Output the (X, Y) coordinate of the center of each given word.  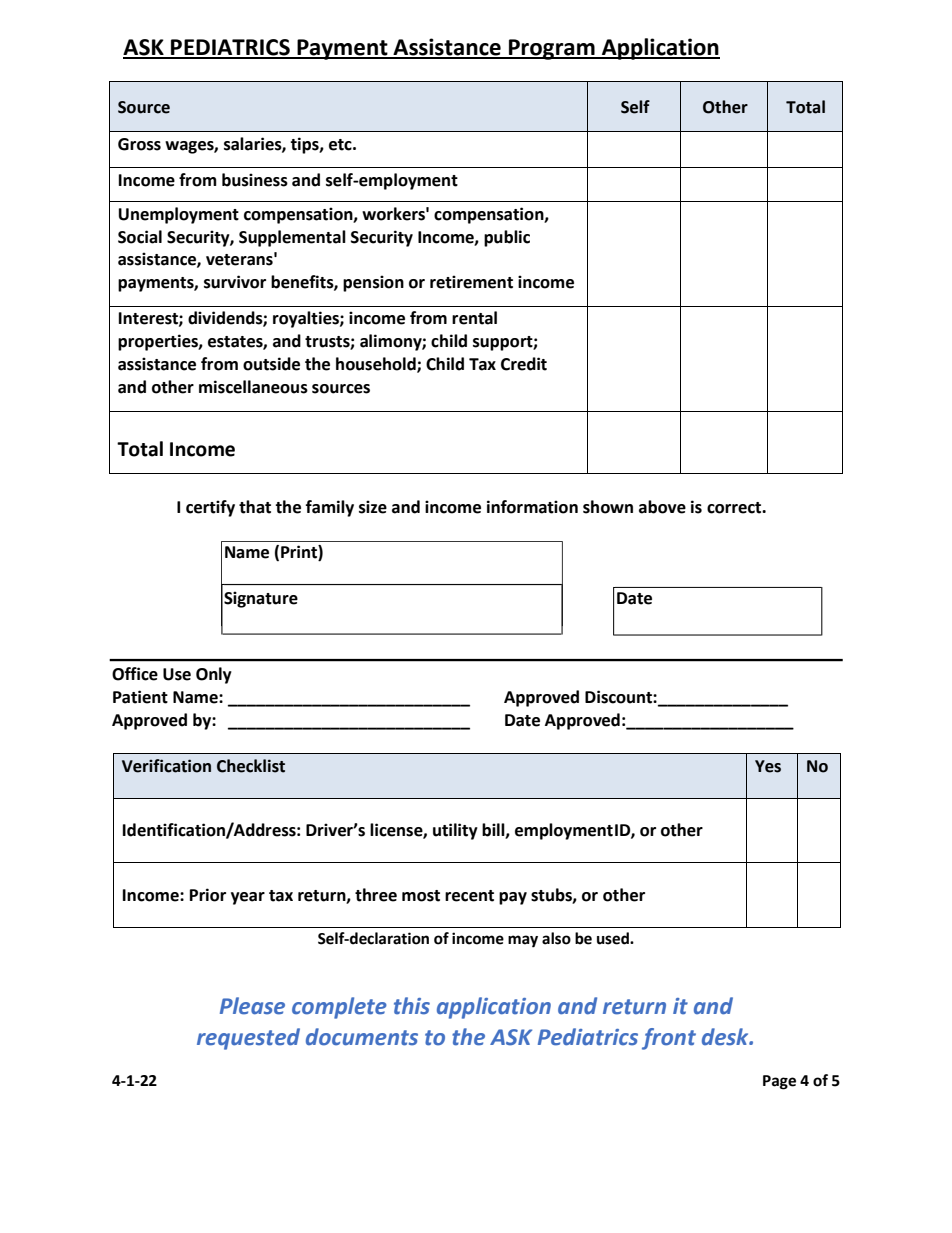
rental (474, 318)
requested (248, 1039)
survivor (235, 282)
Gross (139, 144)
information (532, 507)
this (412, 1006)
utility (455, 831)
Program (552, 49)
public (507, 238)
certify (210, 508)
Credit (524, 364)
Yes (768, 766)
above (662, 507)
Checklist (251, 766)
